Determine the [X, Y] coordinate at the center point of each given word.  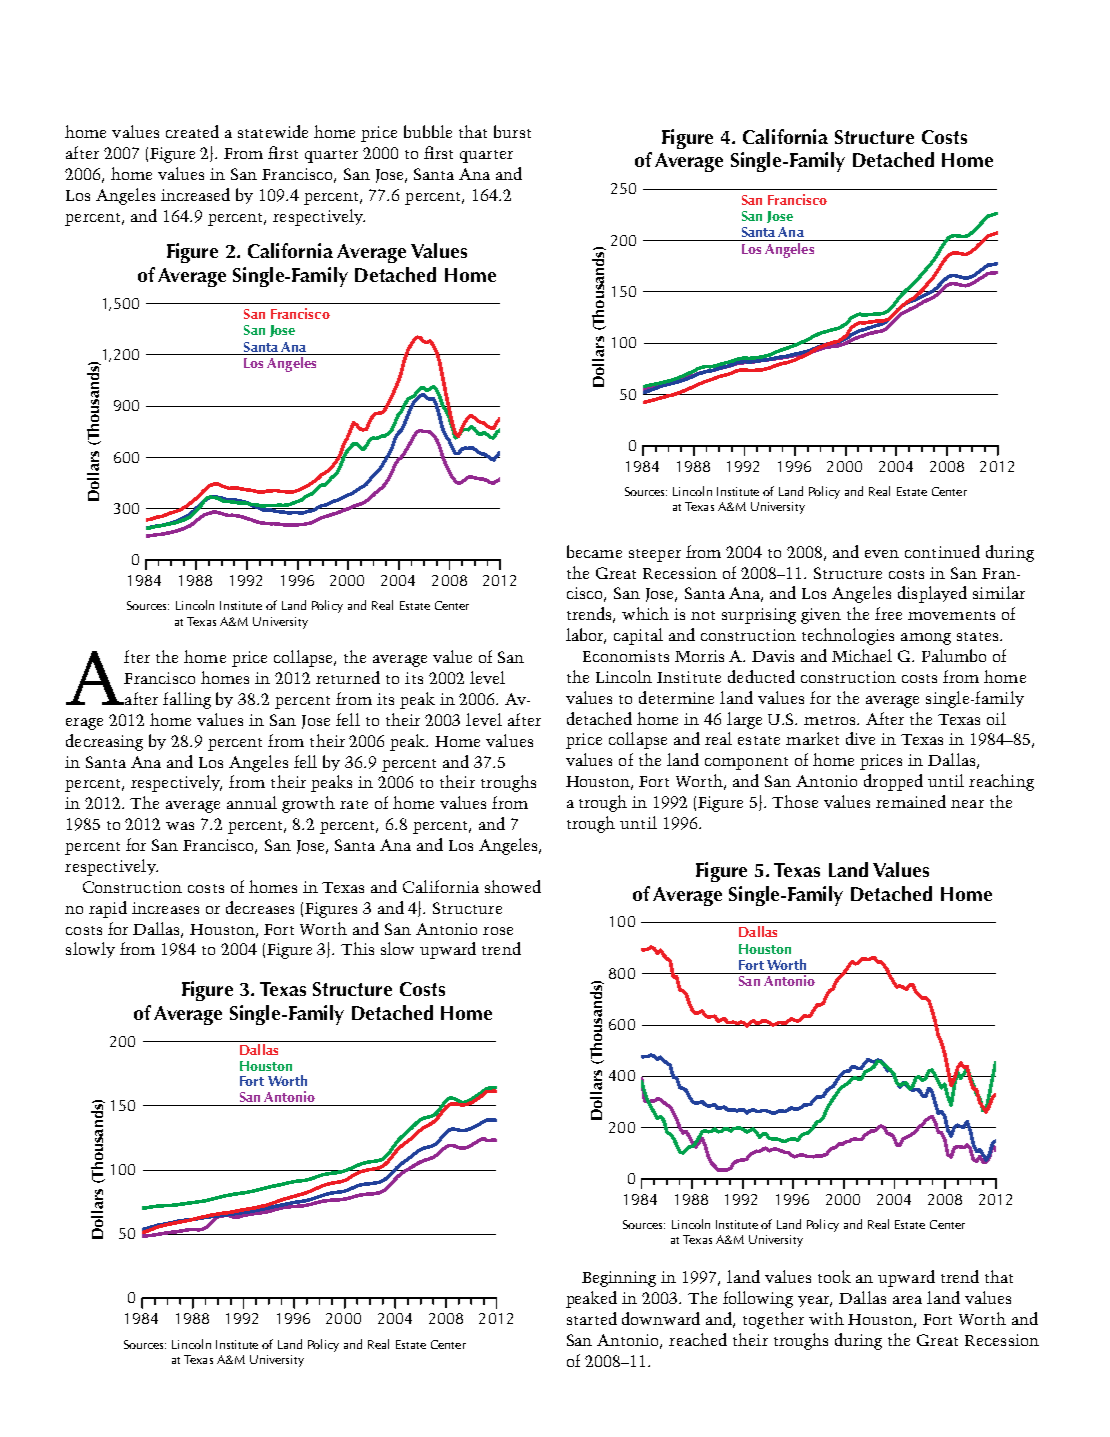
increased [195, 194]
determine [676, 697]
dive [860, 738]
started [592, 1318]
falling [187, 700]
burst [512, 131]
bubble [428, 131]
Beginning [619, 1279]
